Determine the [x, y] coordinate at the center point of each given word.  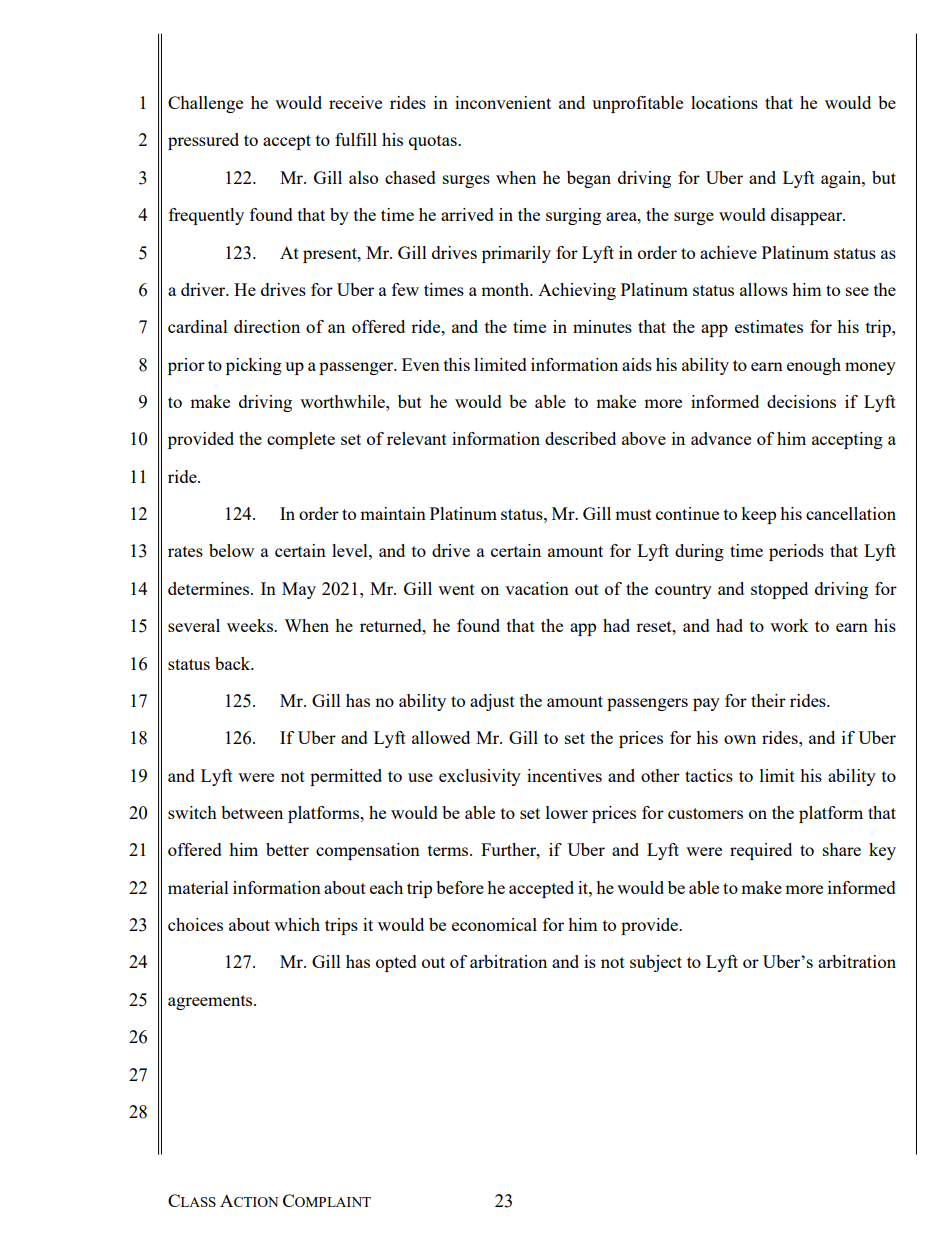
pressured [203, 141]
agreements [211, 1002]
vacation [537, 588]
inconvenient [503, 102]
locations [724, 102]
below [231, 550]
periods [796, 552]
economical [494, 924]
